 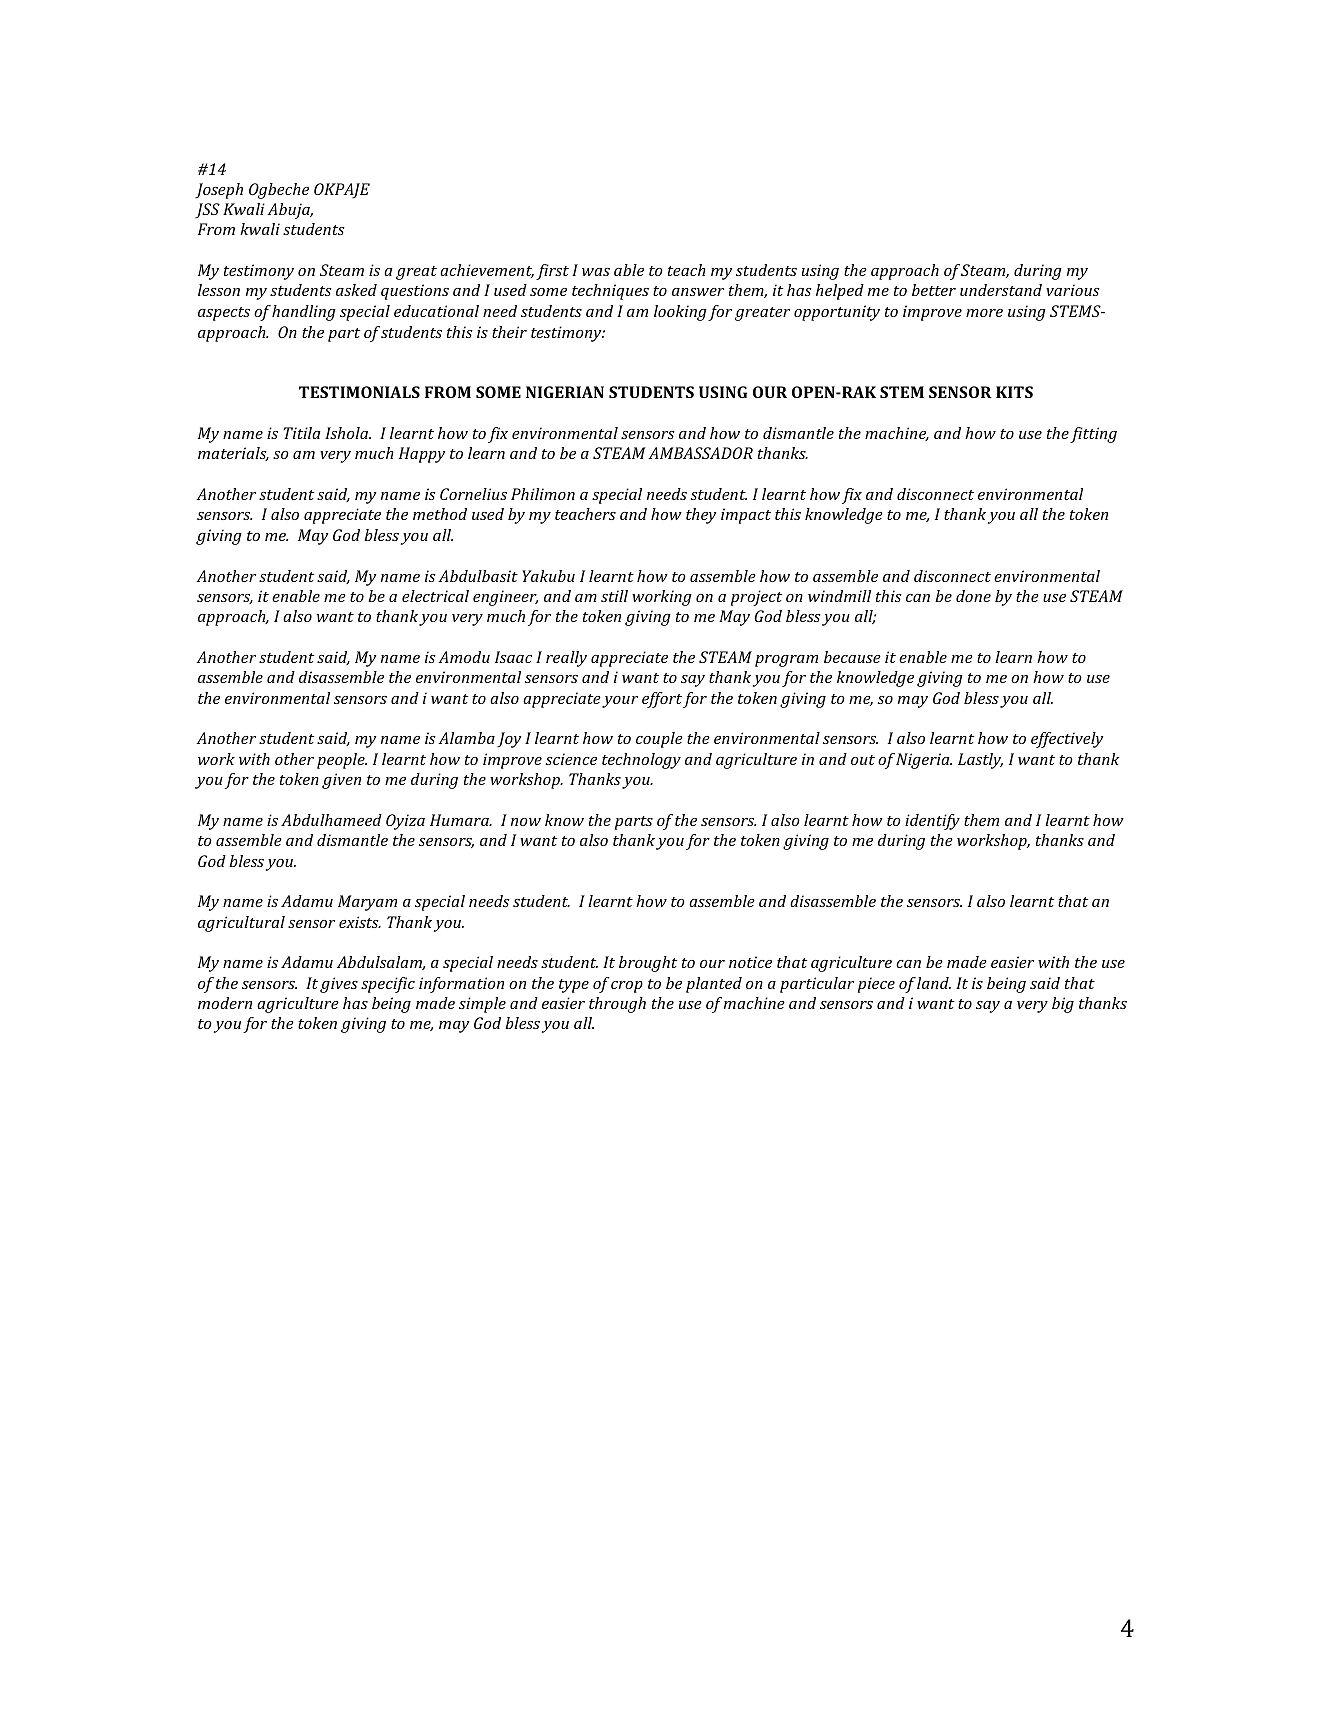 I want to click on JSS, so click(x=207, y=211).
